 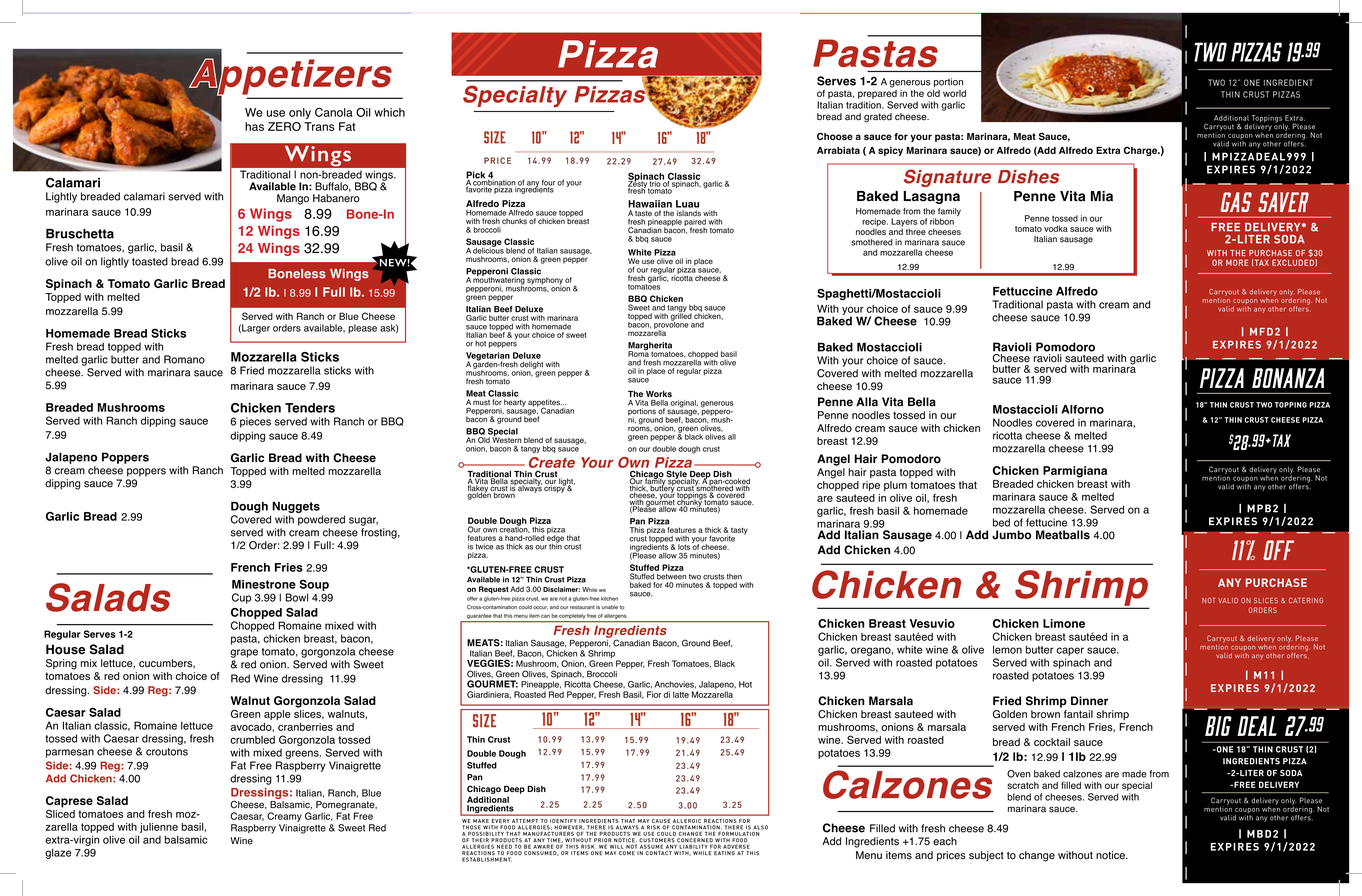 What do you see at coordinates (284, 126) in the page?
I see `ZERO` at bounding box center [284, 126].
